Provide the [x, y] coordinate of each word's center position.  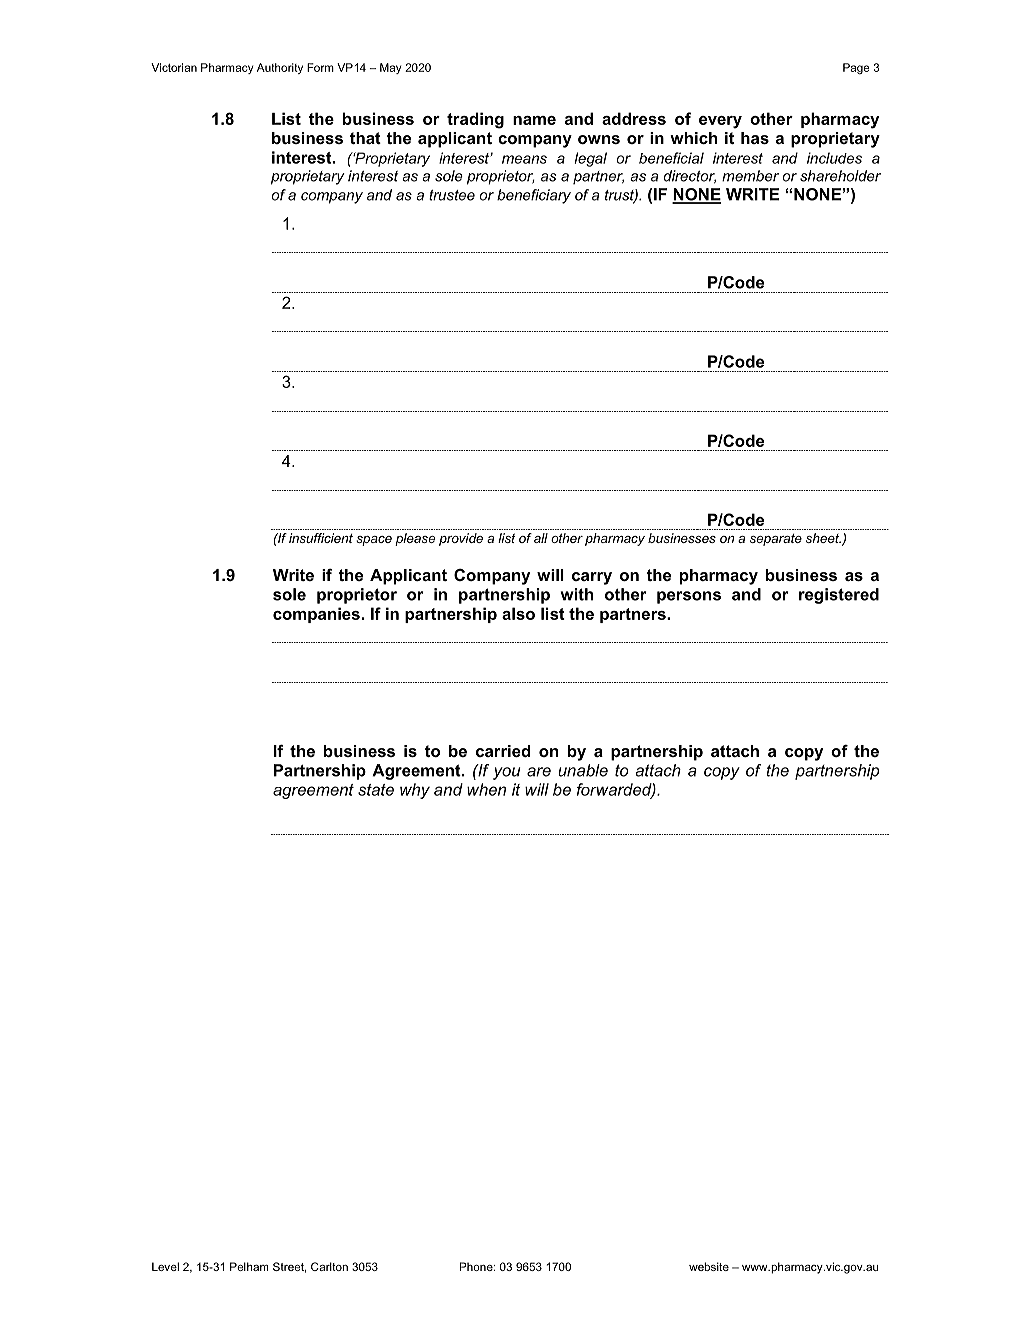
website [709, 1266]
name [534, 120]
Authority [280, 68]
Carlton [329, 1266]
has [755, 138]
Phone [477, 1266]
